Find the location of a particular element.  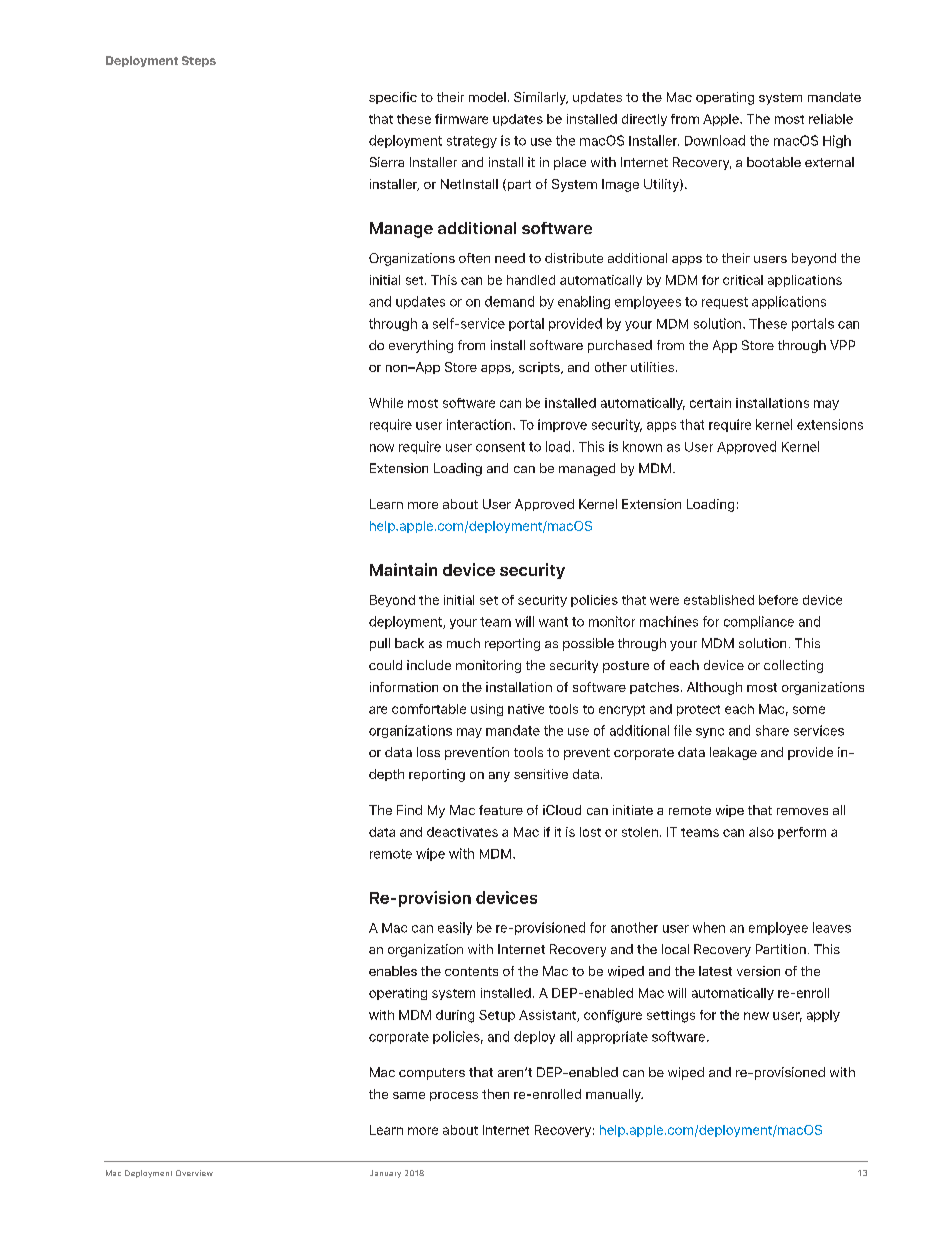

critical is located at coordinates (743, 280).
